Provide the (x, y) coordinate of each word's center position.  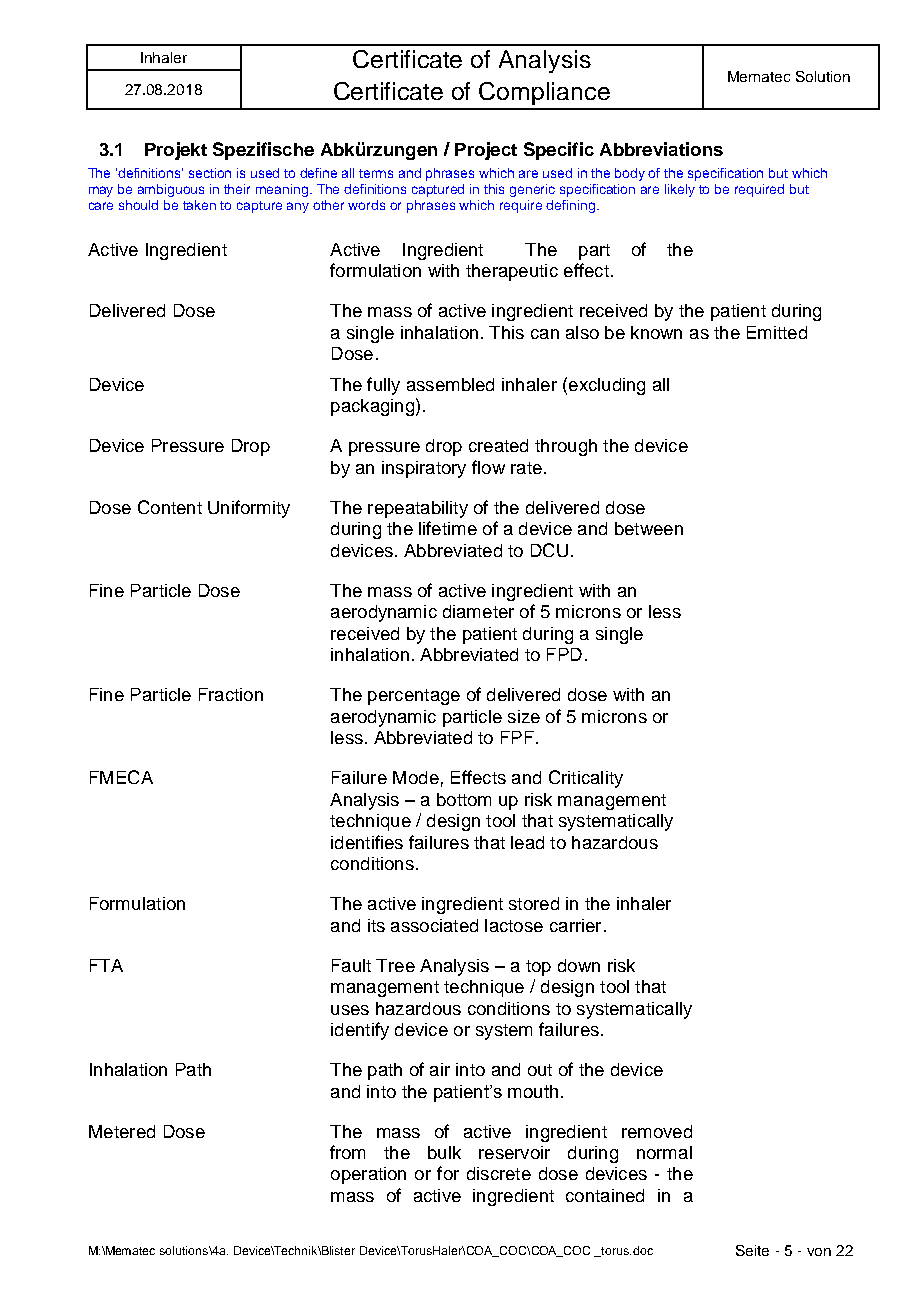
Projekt (176, 151)
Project (486, 151)
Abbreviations (661, 149)
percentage (414, 697)
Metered (122, 1131)
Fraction (231, 694)
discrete (499, 1173)
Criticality (586, 779)
